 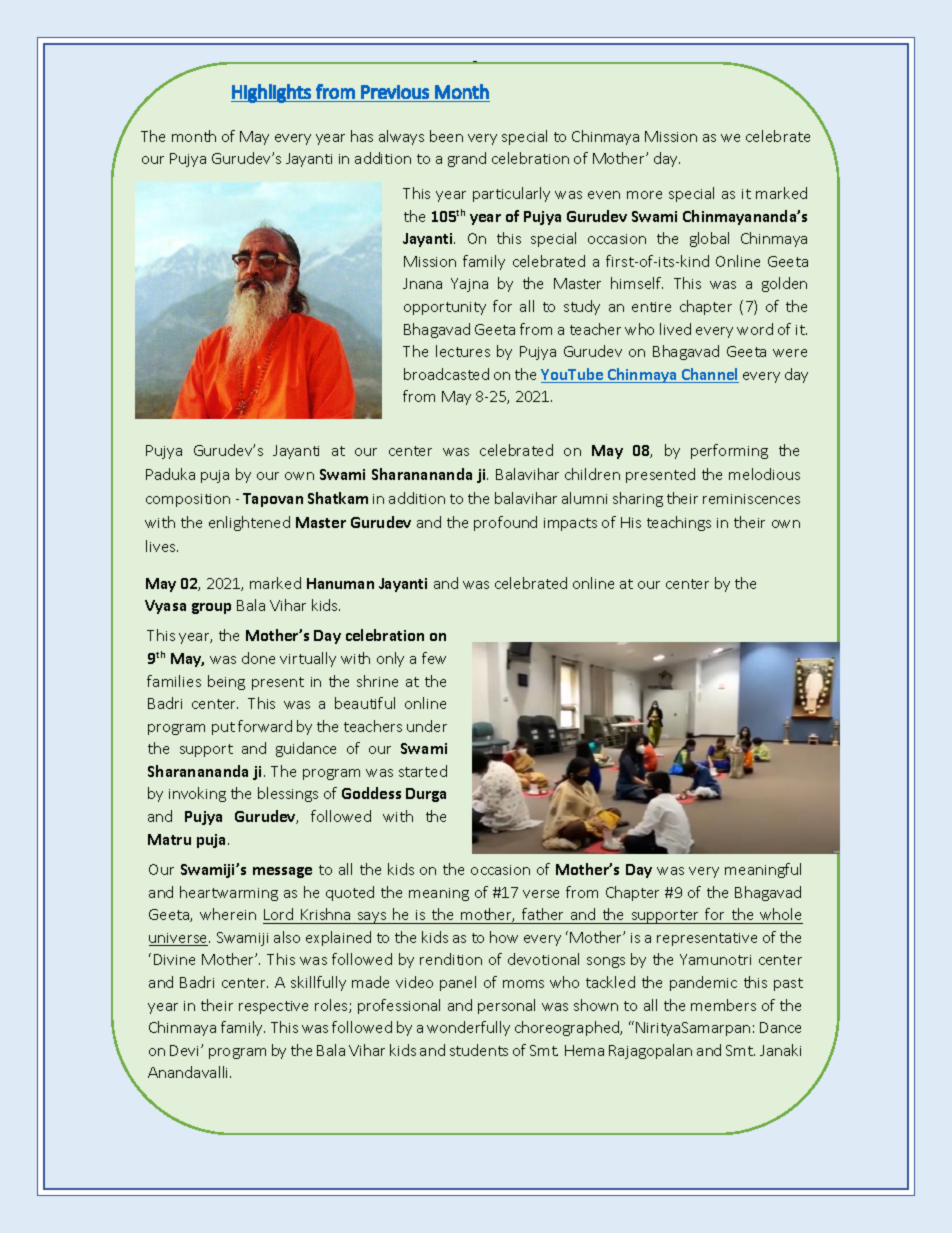 I want to click on put, so click(x=223, y=728).
